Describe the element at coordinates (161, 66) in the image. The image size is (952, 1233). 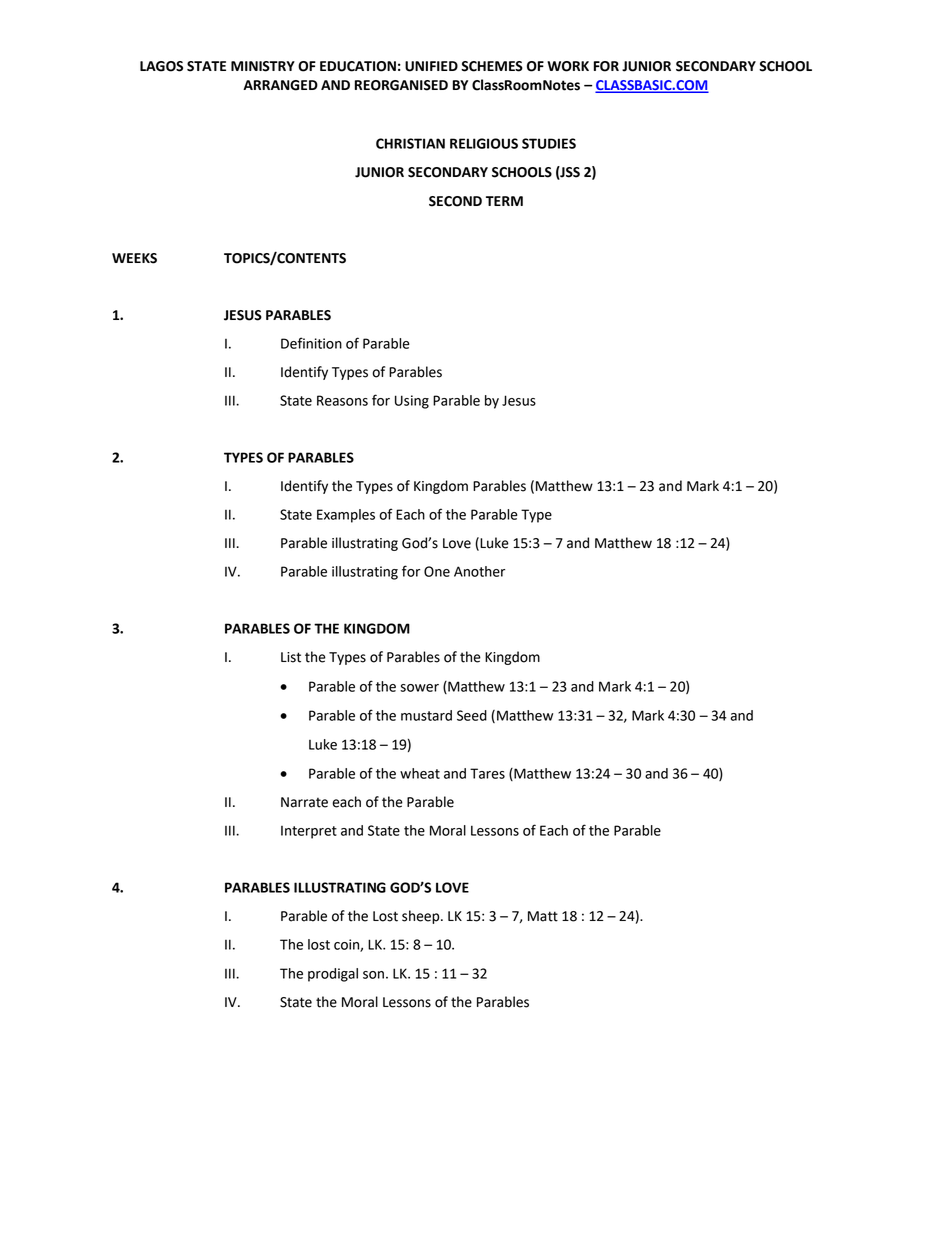
I see `LAGOS` at that location.
